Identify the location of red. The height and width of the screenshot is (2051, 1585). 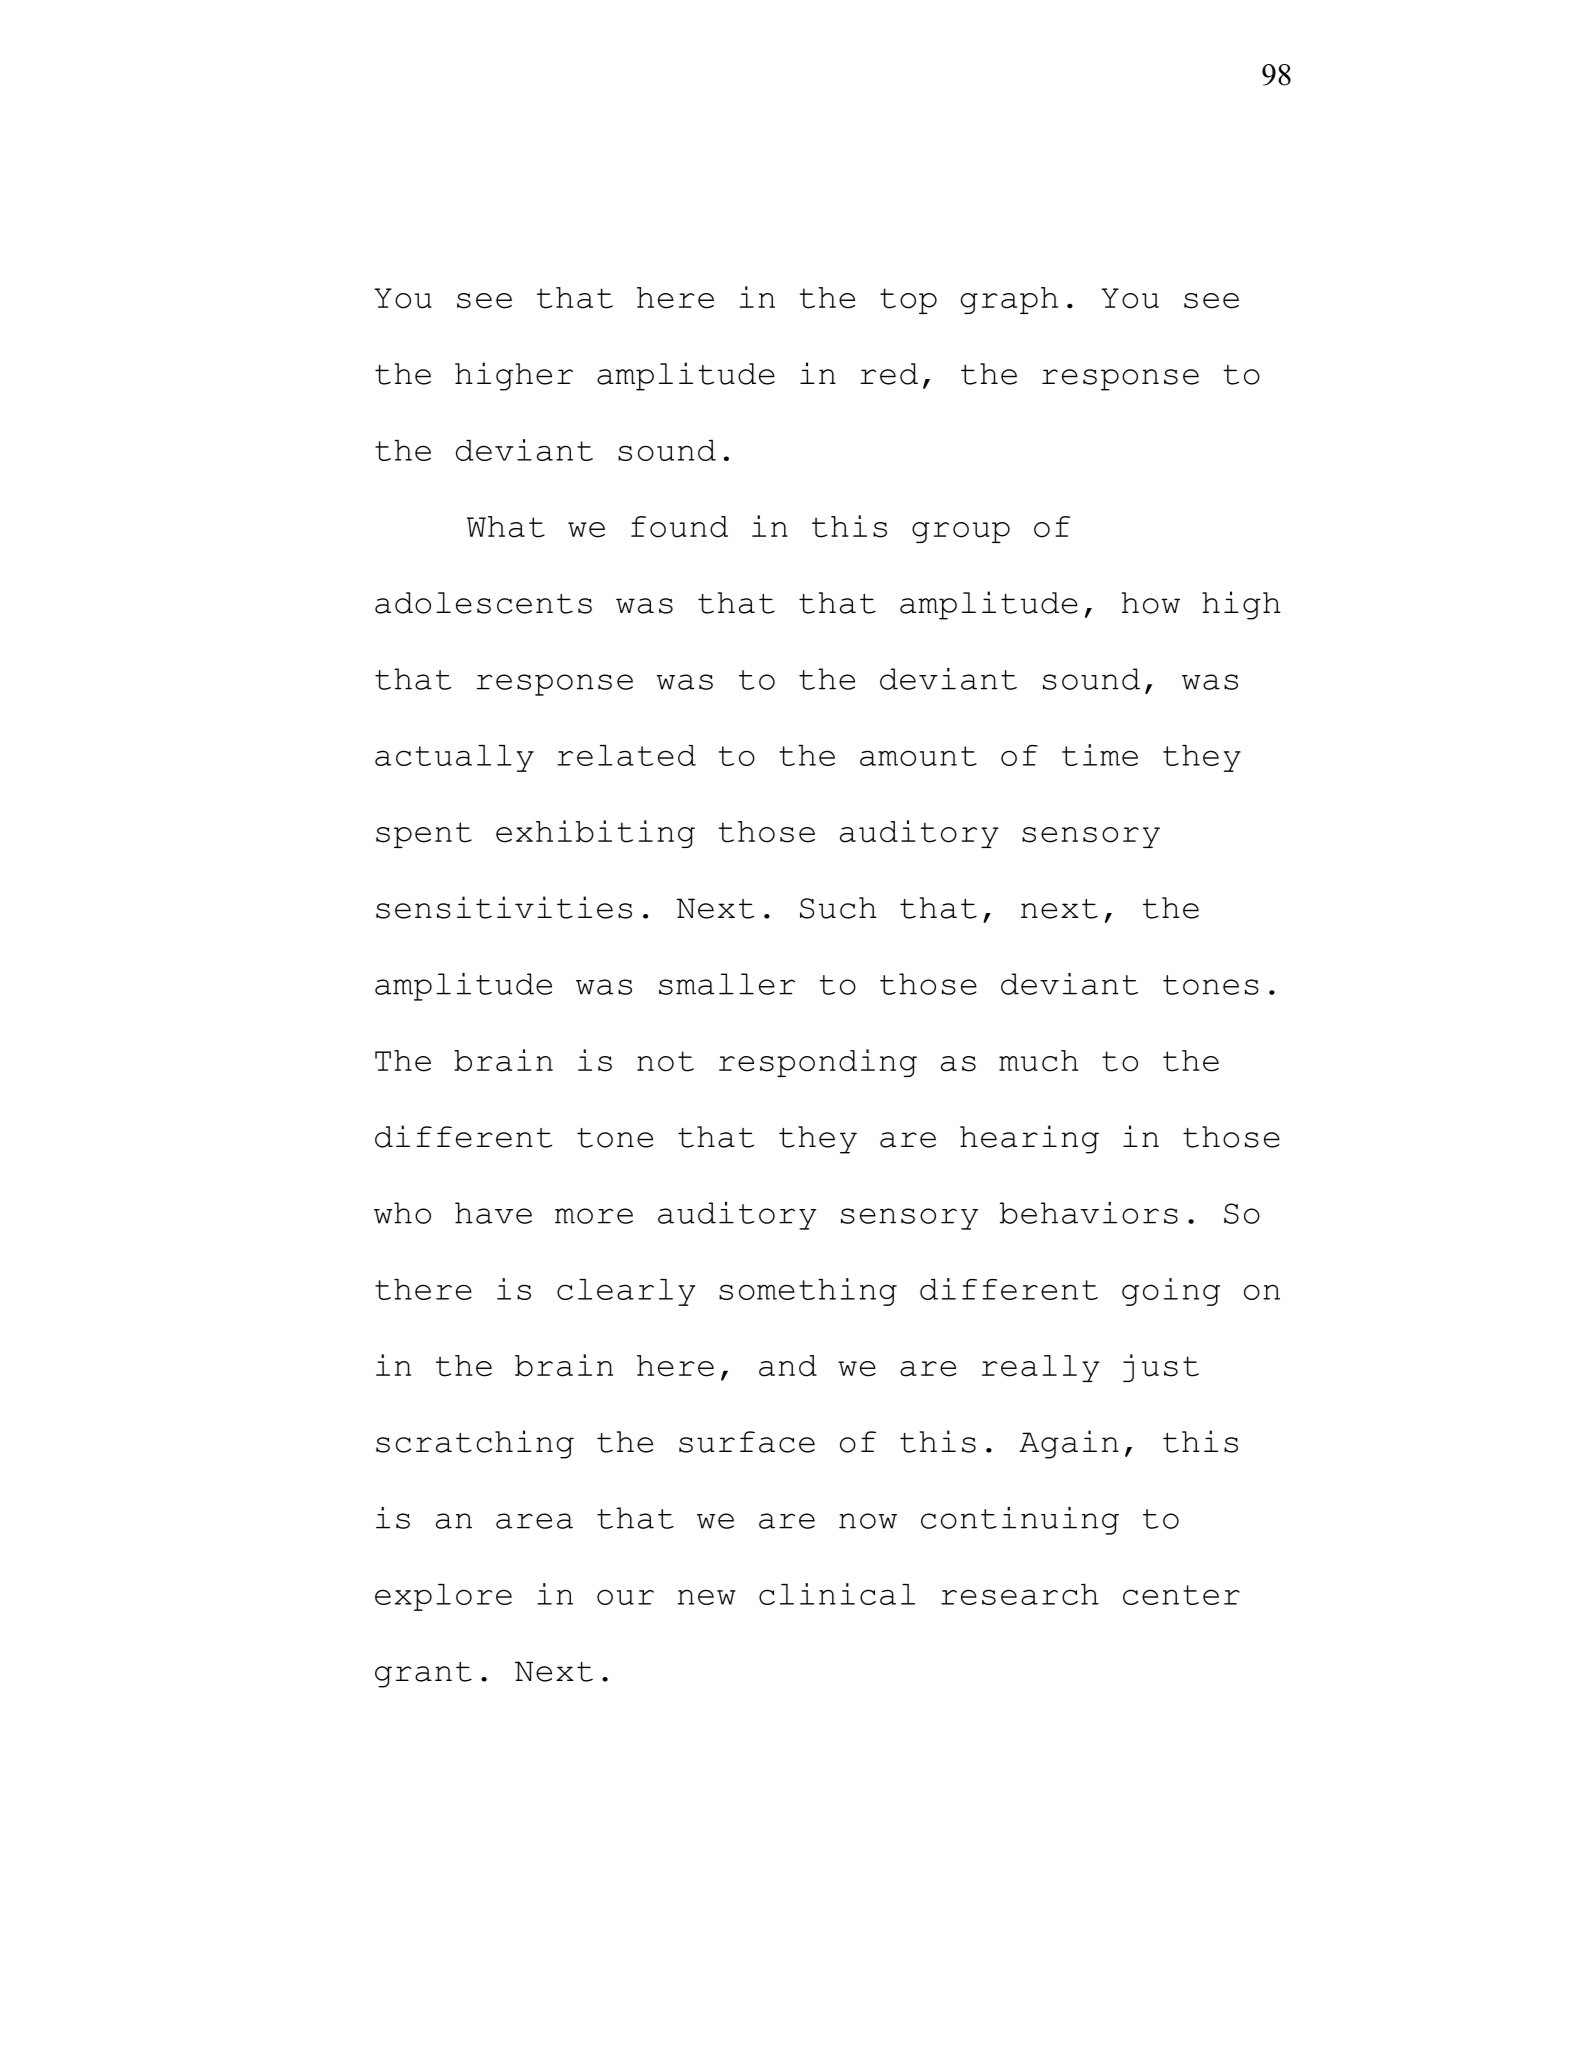
(889, 374).
